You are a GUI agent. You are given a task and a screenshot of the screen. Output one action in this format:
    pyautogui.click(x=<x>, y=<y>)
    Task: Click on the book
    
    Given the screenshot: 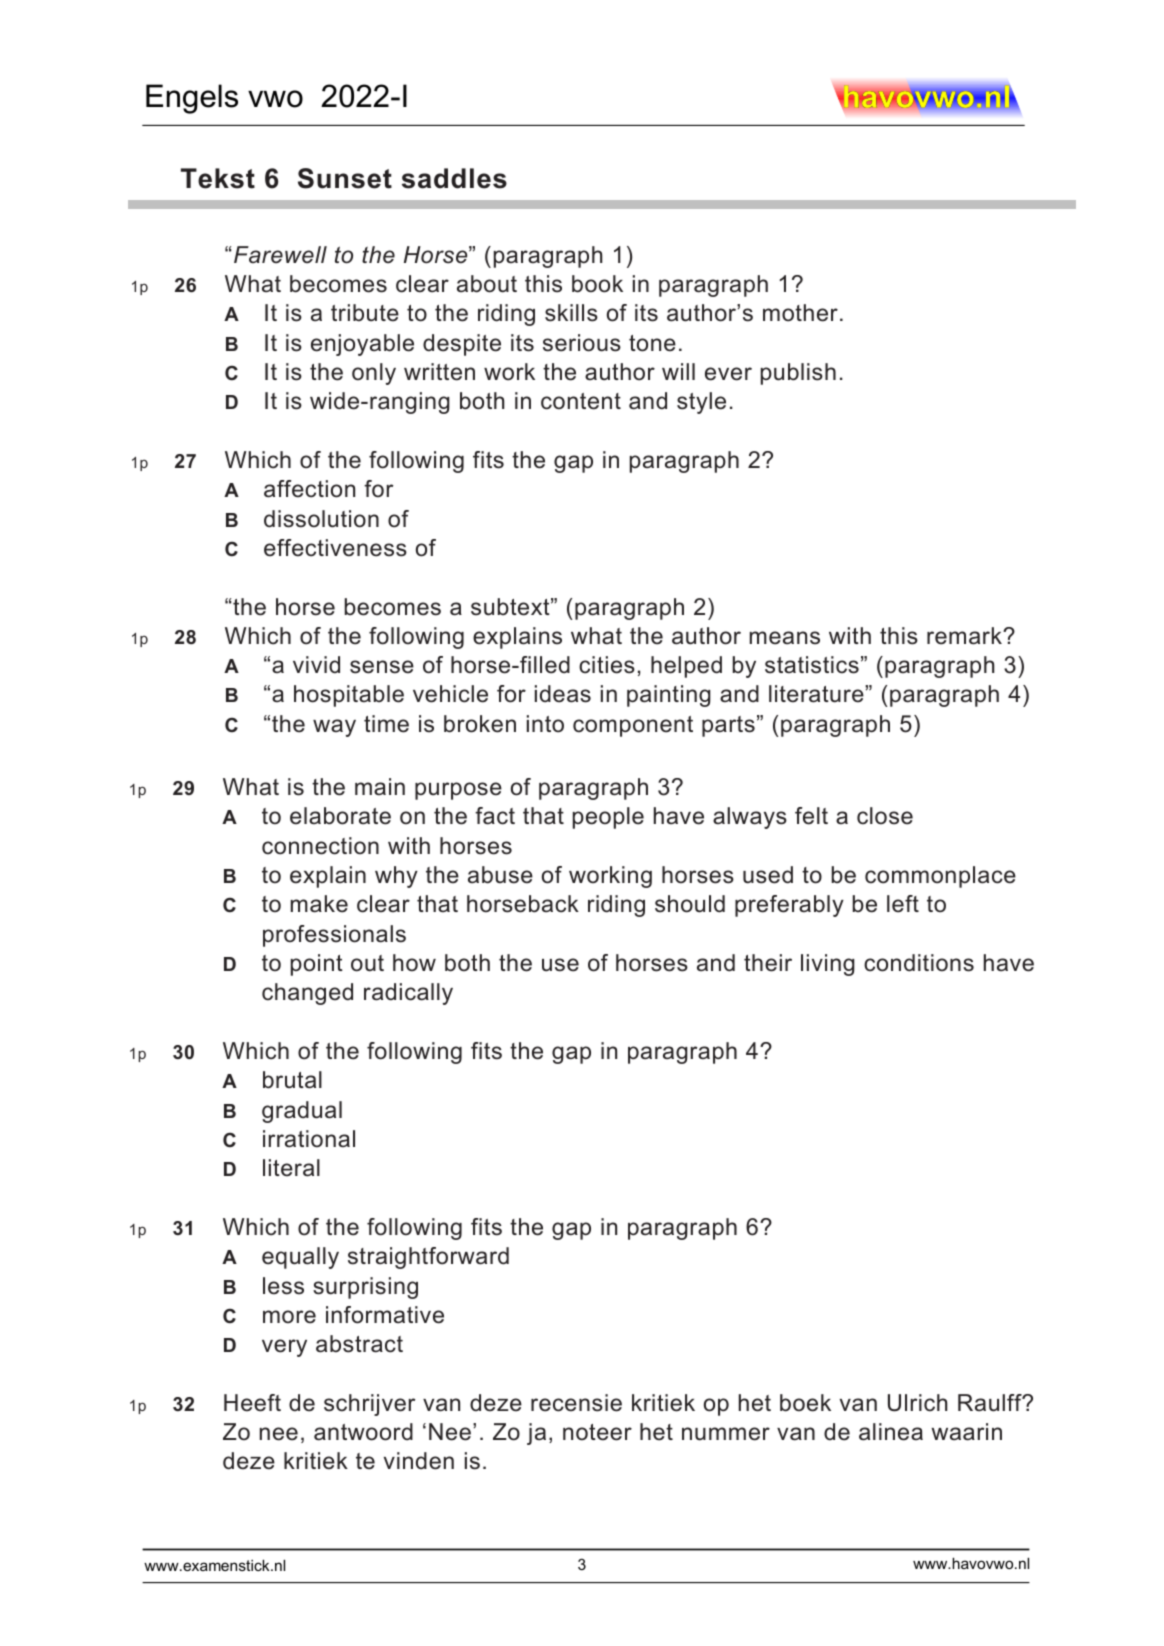 What is the action you would take?
    pyautogui.click(x=597, y=284)
